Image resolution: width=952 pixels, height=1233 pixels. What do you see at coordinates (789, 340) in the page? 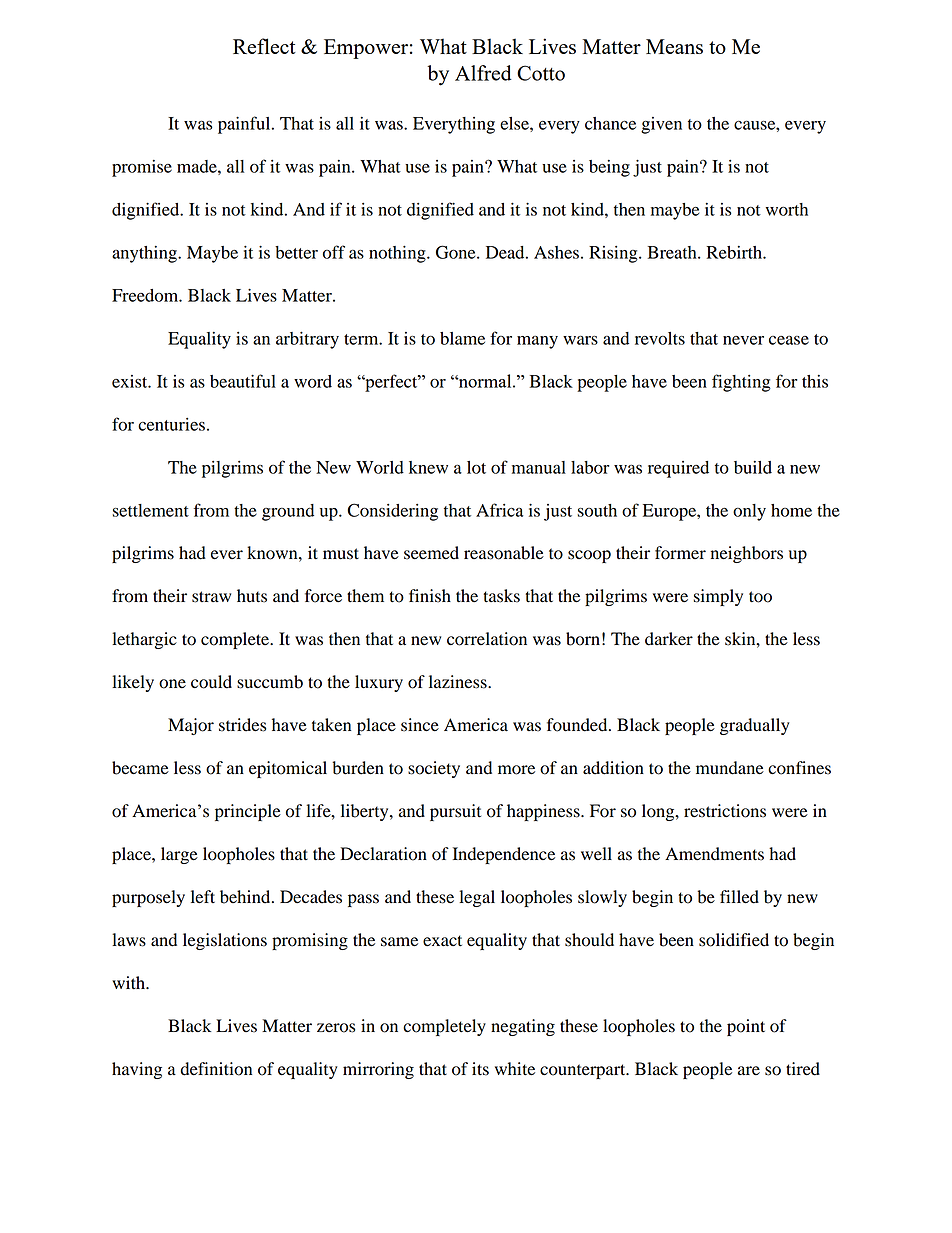
I see `cease` at bounding box center [789, 340].
